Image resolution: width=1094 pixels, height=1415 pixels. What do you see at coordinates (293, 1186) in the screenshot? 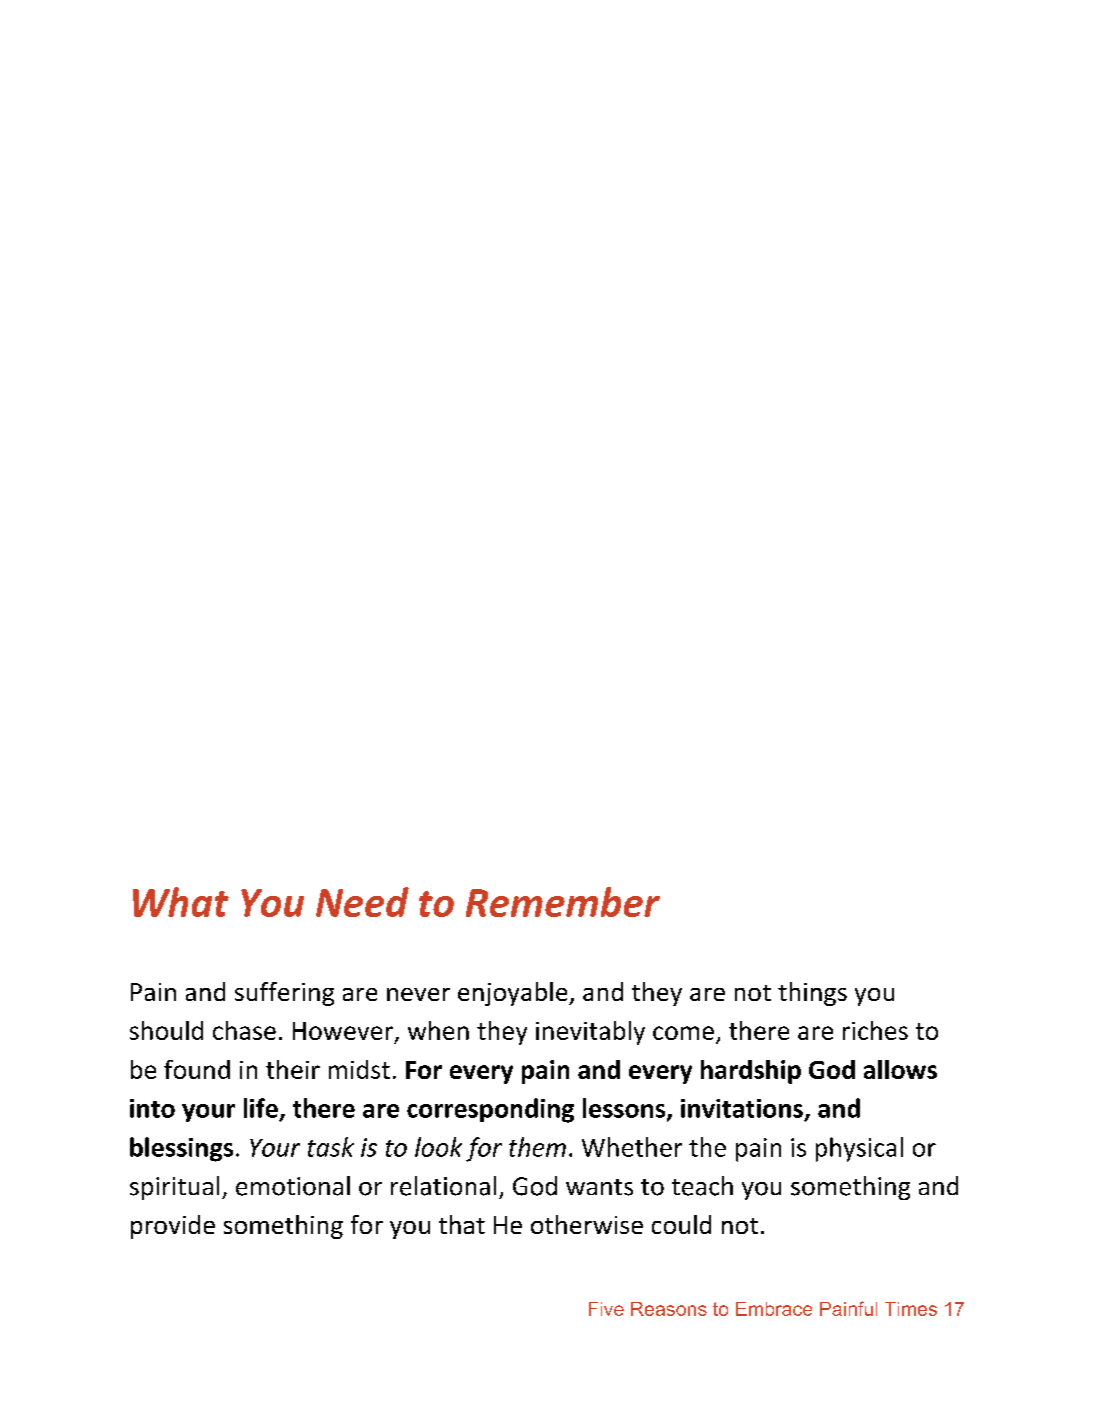
I see `emotional` at bounding box center [293, 1186].
